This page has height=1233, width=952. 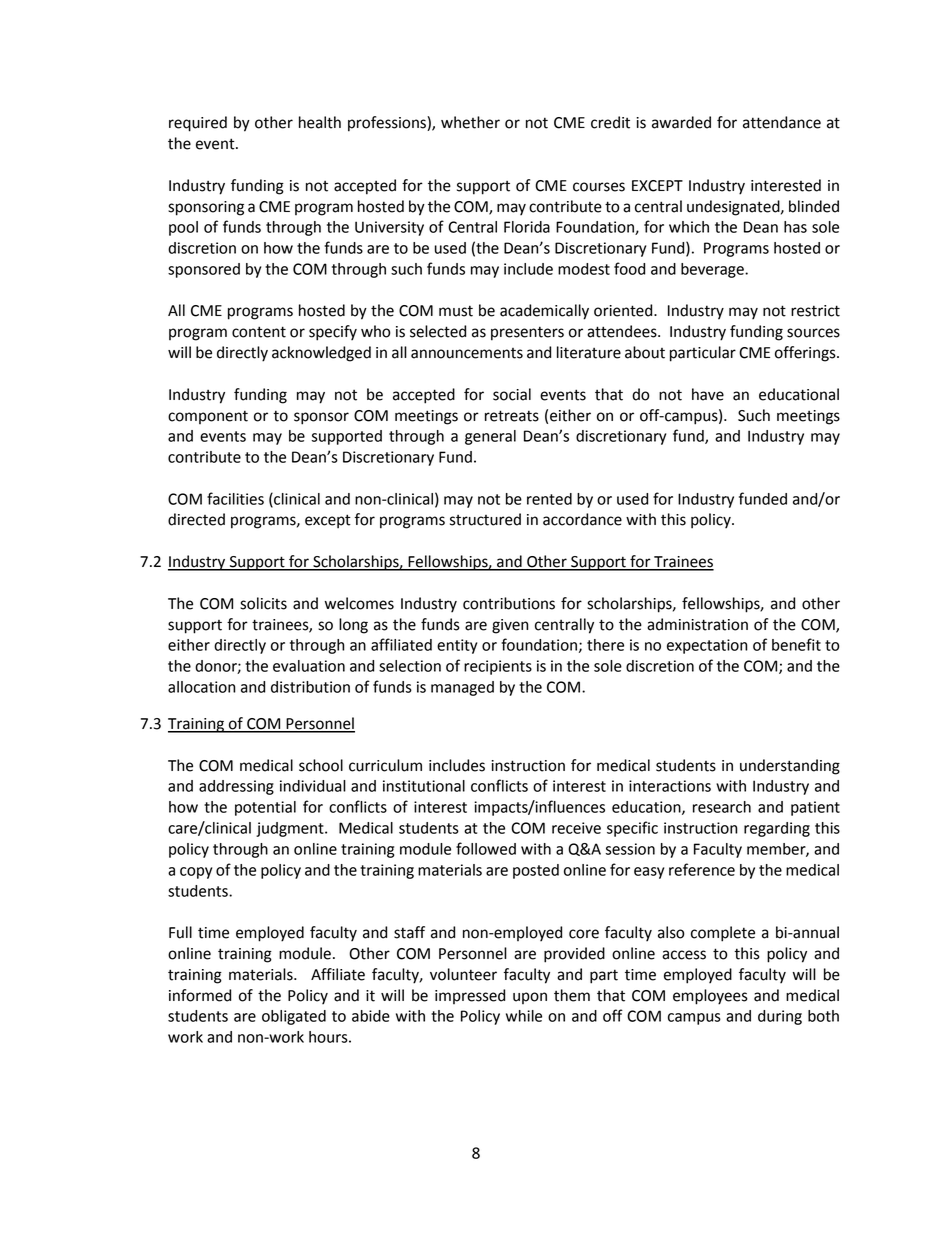 I want to click on managed, so click(x=462, y=688).
